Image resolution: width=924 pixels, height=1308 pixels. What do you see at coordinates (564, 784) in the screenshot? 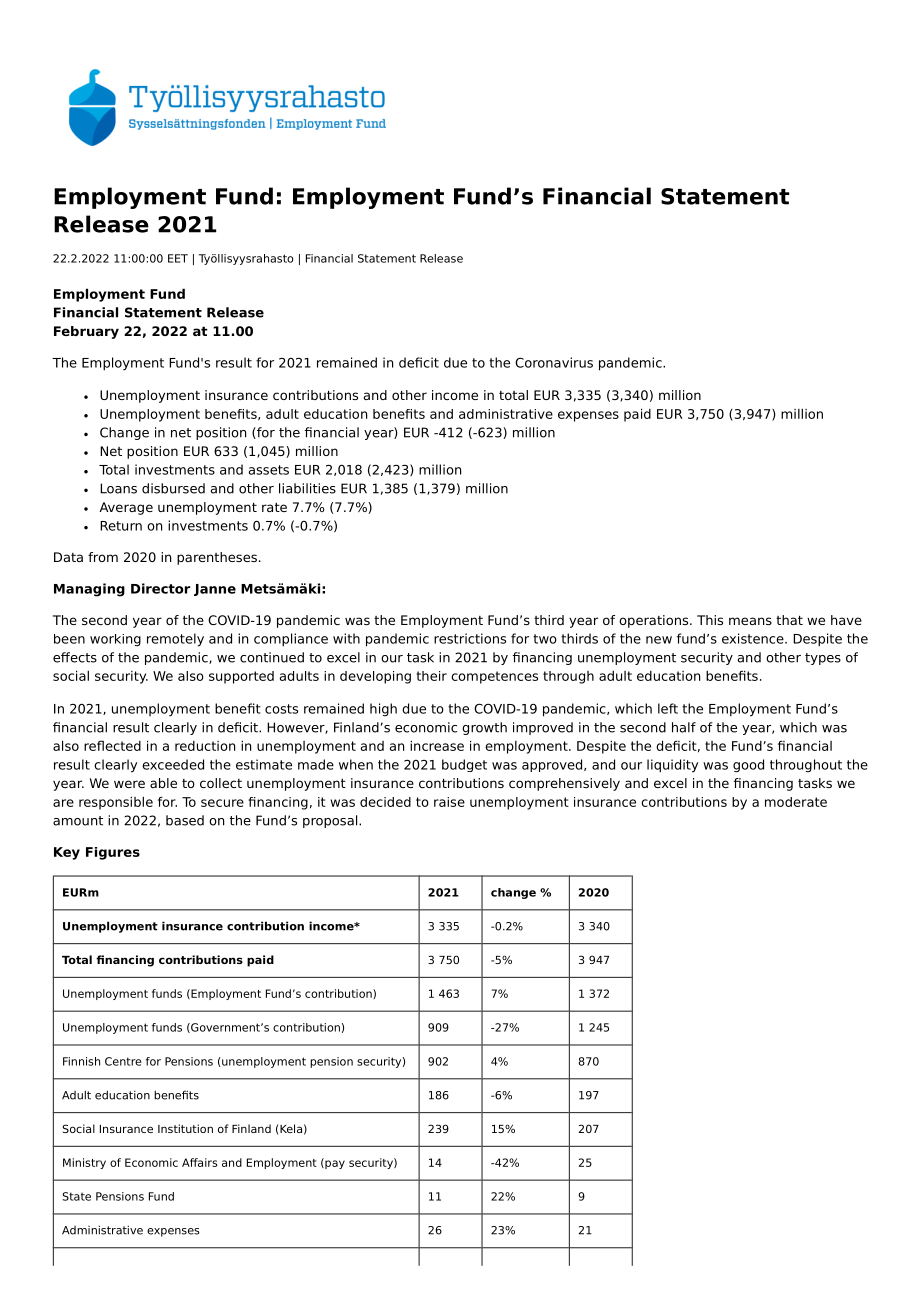
I see `comprehensively` at bounding box center [564, 784].
